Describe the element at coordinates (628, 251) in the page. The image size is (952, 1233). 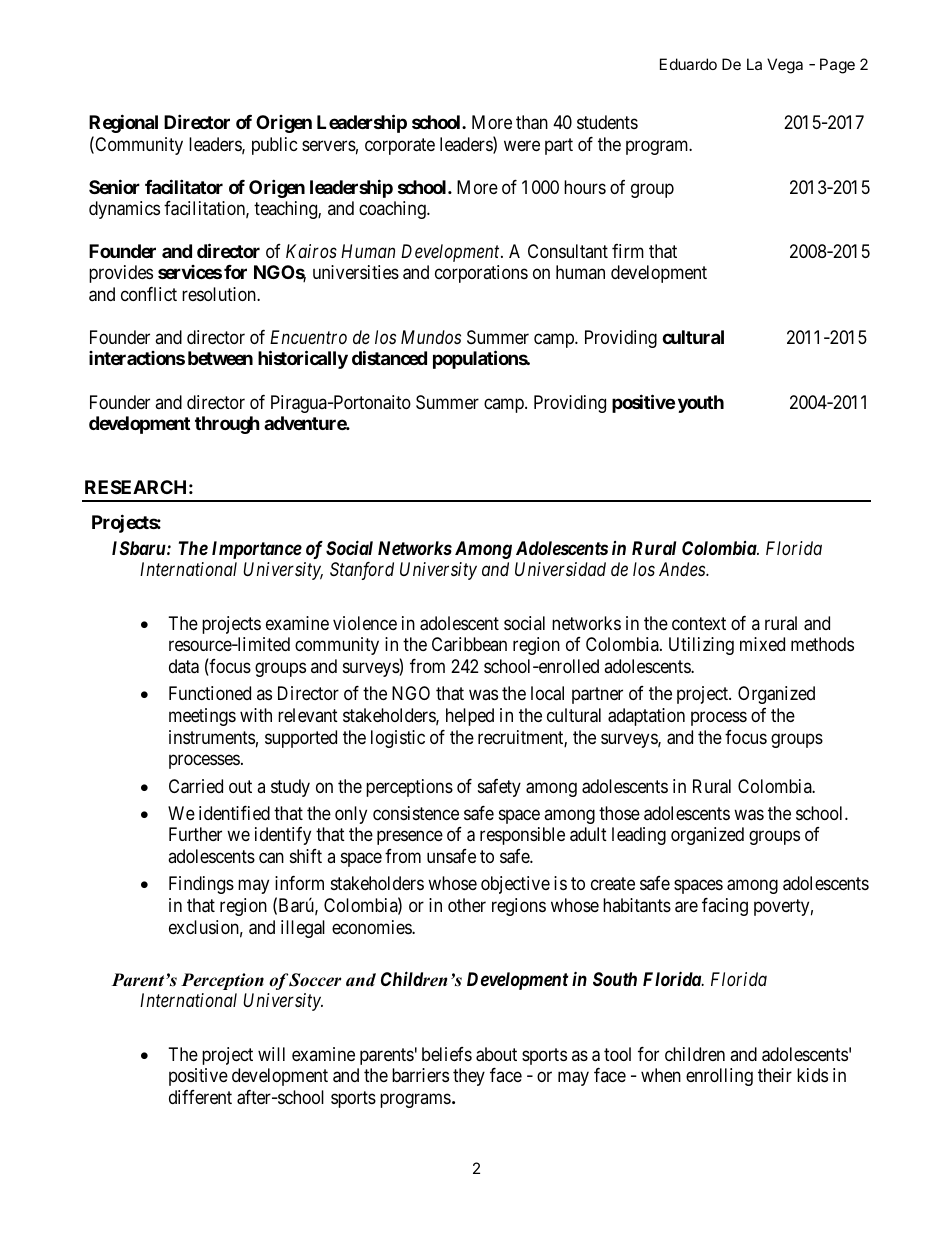
I see `firm` at that location.
